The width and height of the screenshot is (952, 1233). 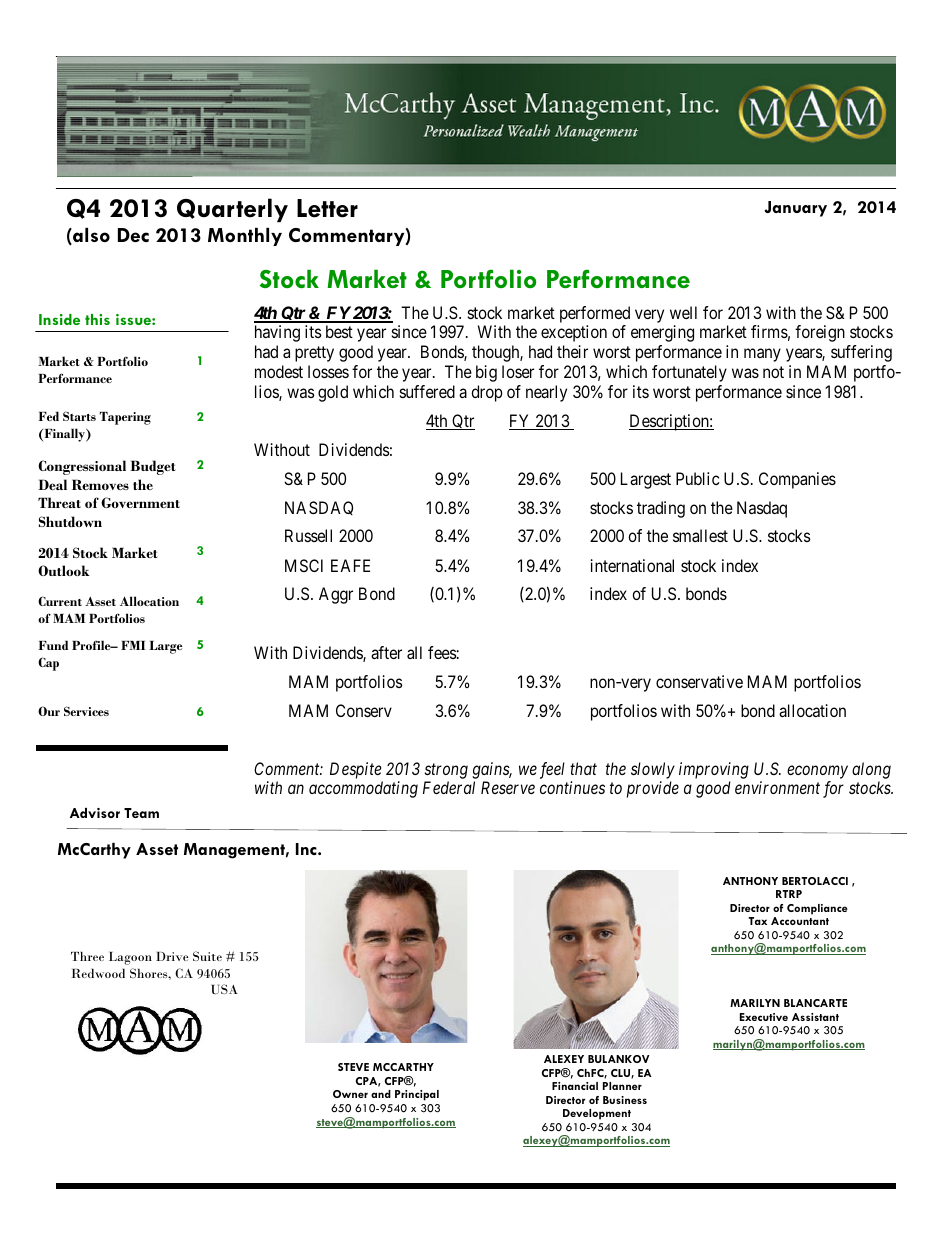 I want to click on Companies, so click(x=797, y=480).
